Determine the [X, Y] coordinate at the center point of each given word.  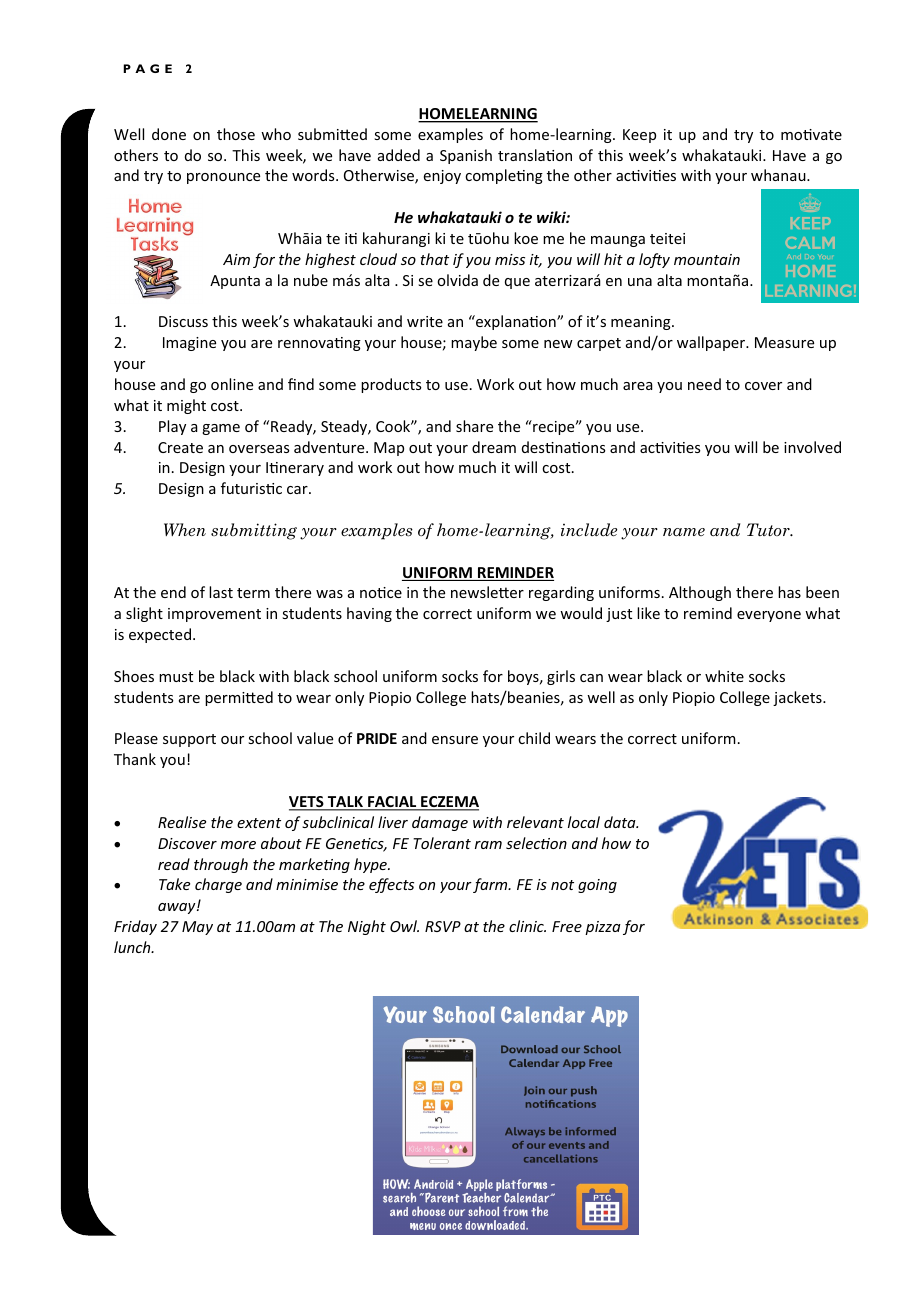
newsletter [487, 592]
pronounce [223, 178]
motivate [811, 134]
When [185, 530]
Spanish [466, 156]
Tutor [769, 529]
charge [218, 885]
